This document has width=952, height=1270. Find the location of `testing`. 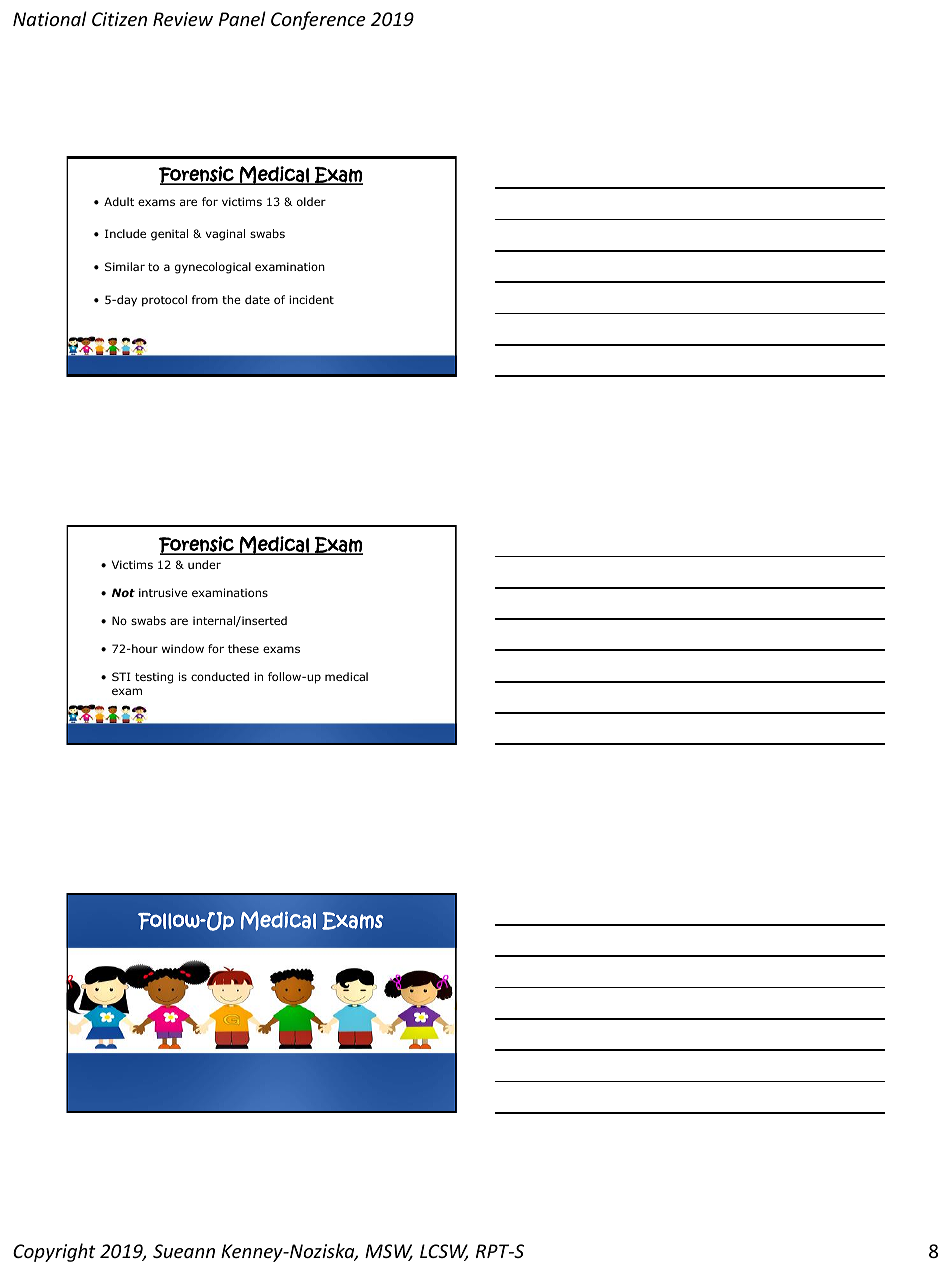

testing is located at coordinates (154, 678).
